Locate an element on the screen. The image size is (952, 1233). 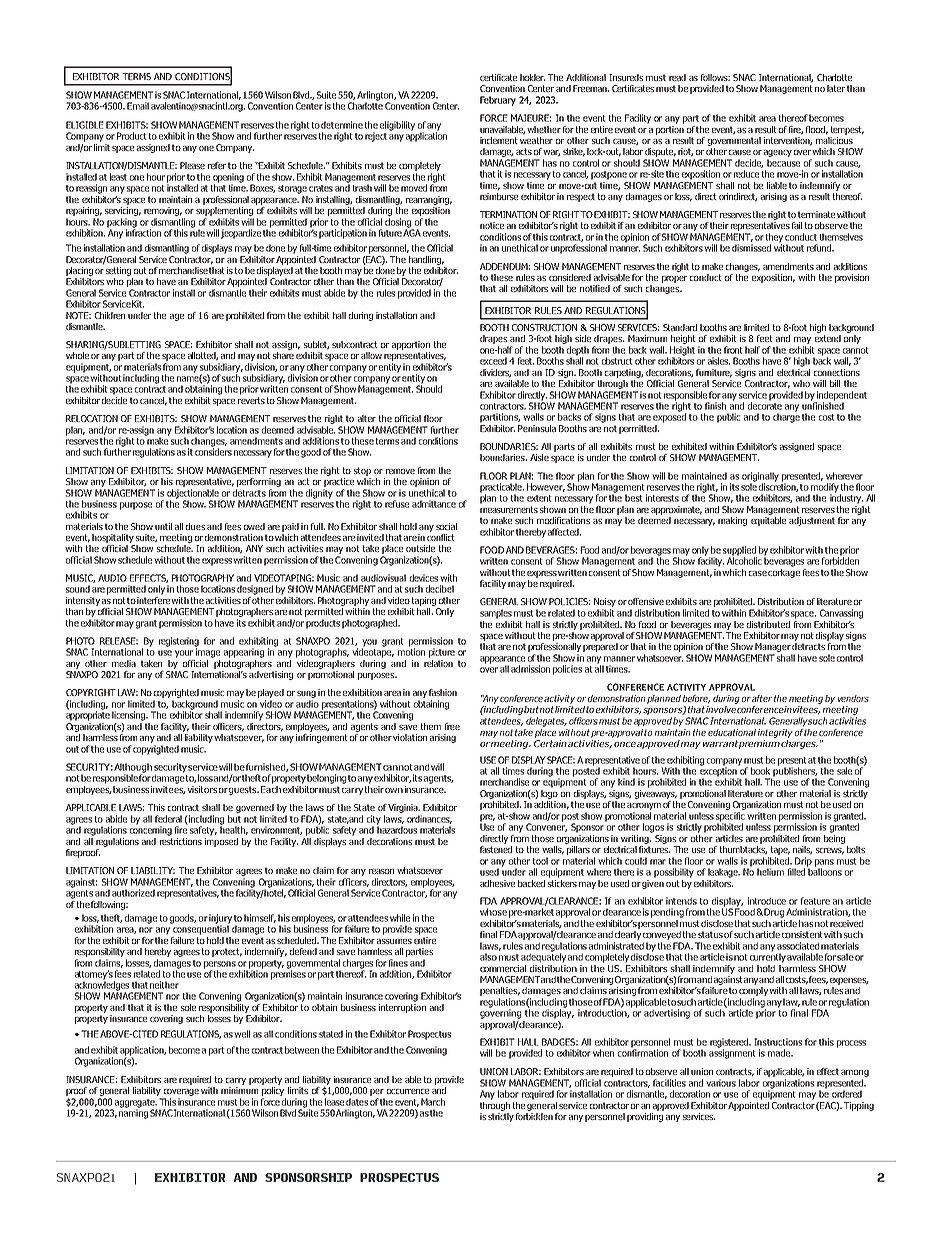
agency is located at coordinates (778, 155).
